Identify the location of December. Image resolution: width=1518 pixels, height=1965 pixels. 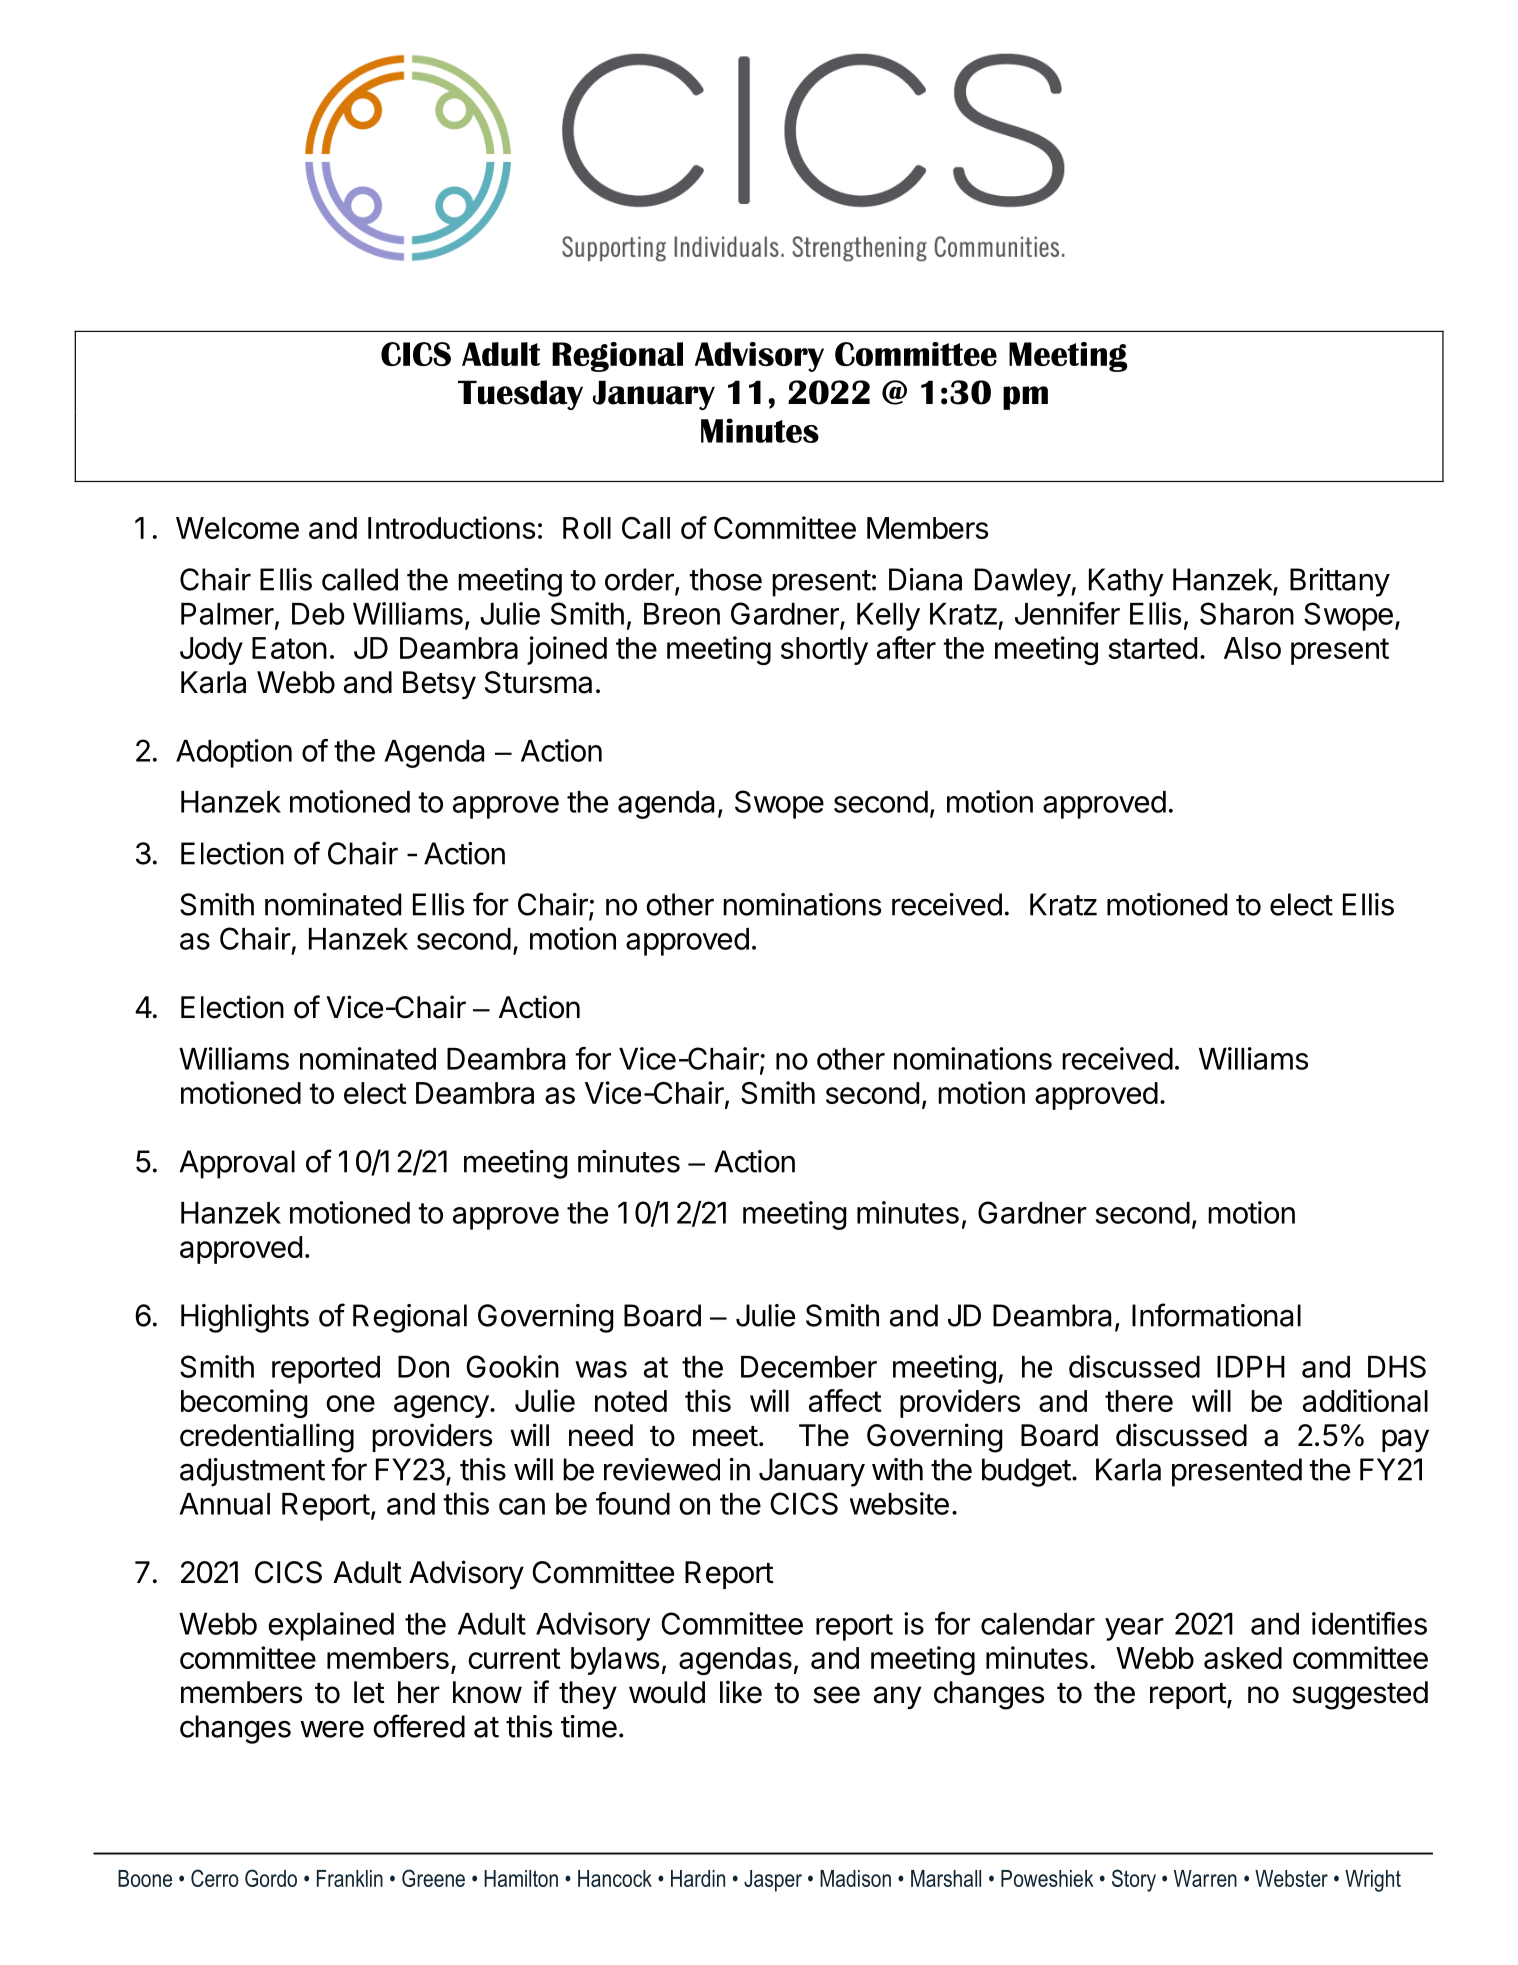
(809, 1367).
